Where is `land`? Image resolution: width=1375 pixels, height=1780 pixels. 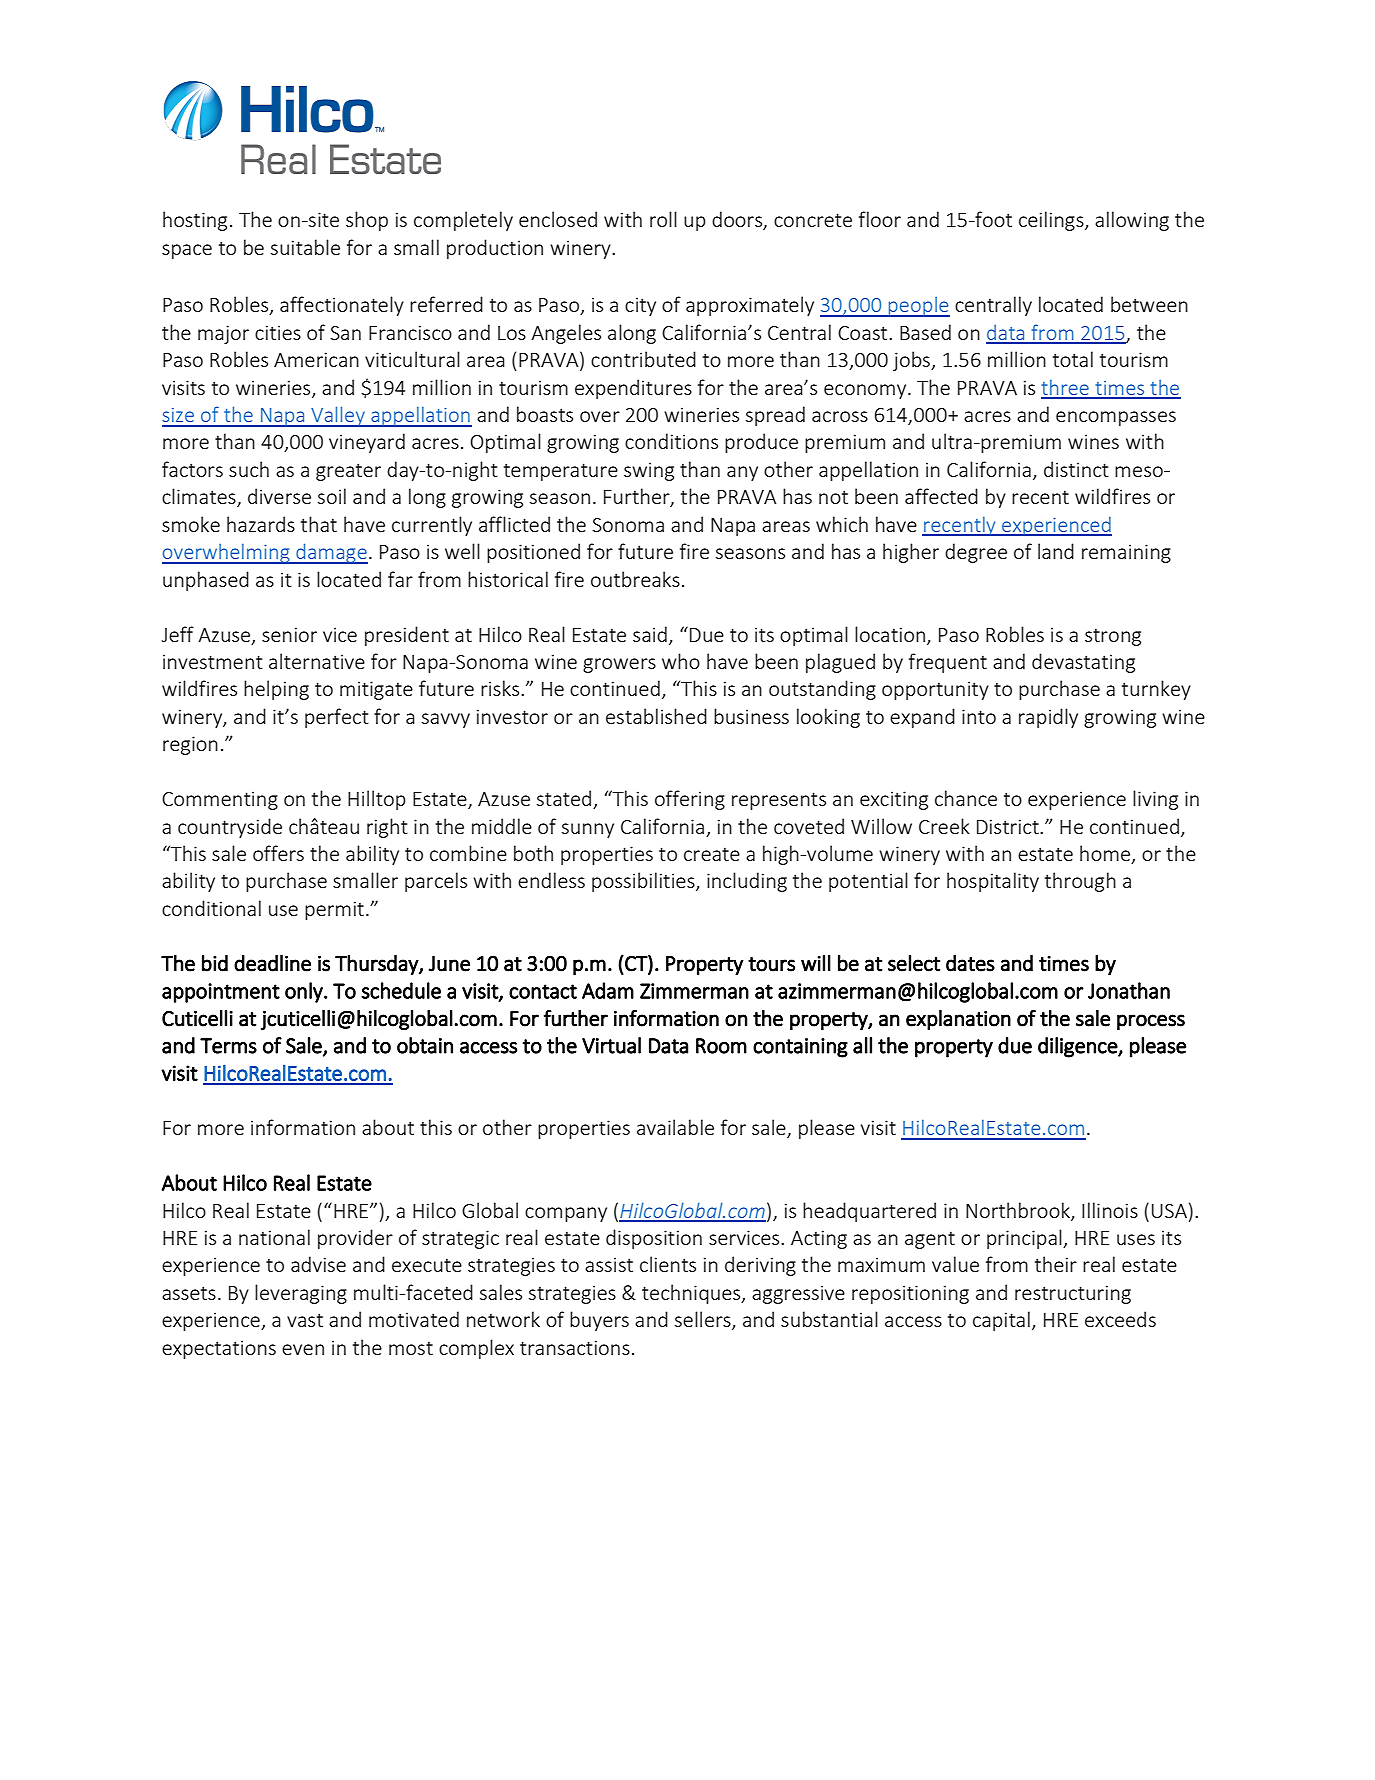 land is located at coordinates (1056, 551).
